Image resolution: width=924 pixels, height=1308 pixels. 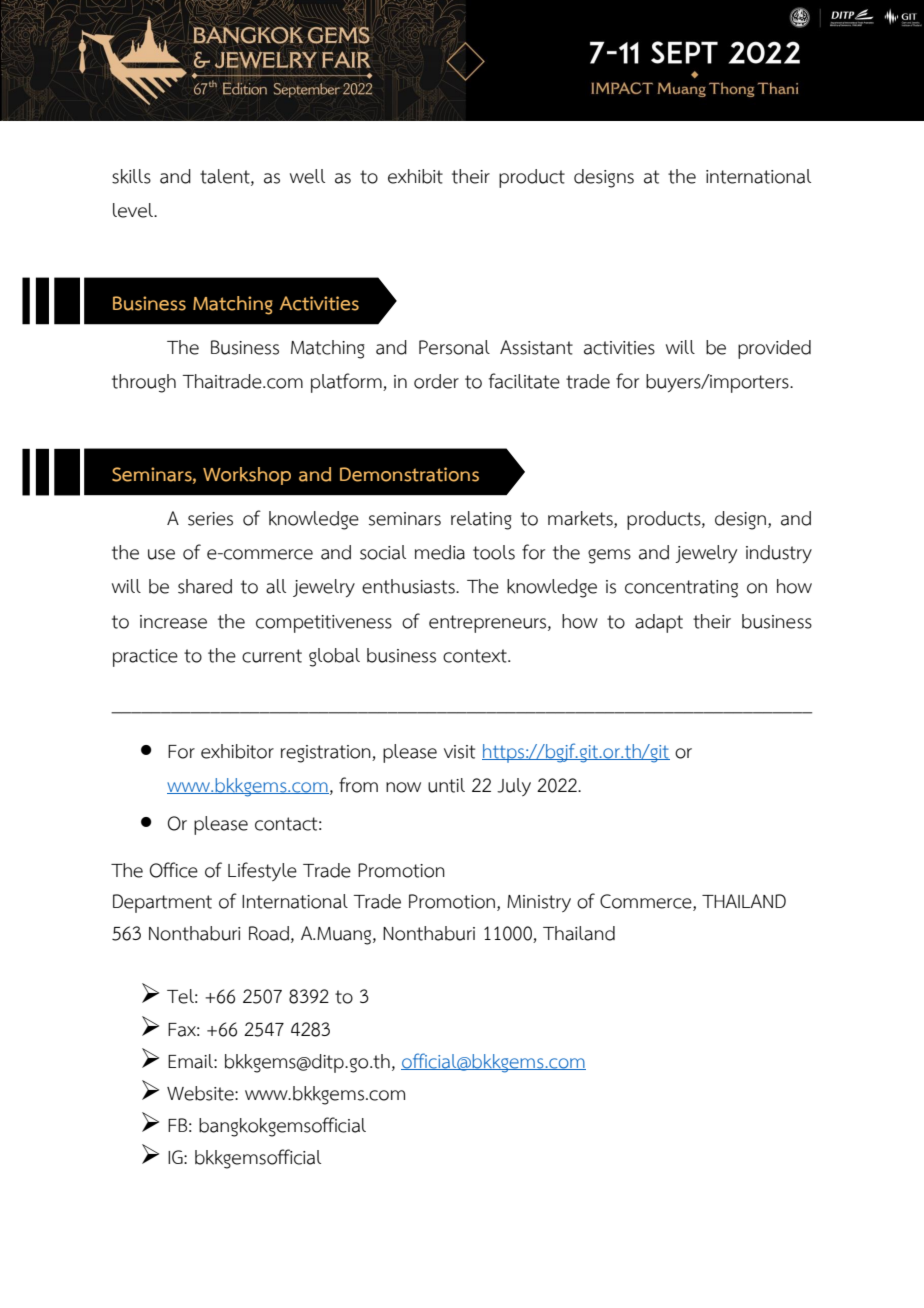 I want to click on July, so click(x=514, y=787).
